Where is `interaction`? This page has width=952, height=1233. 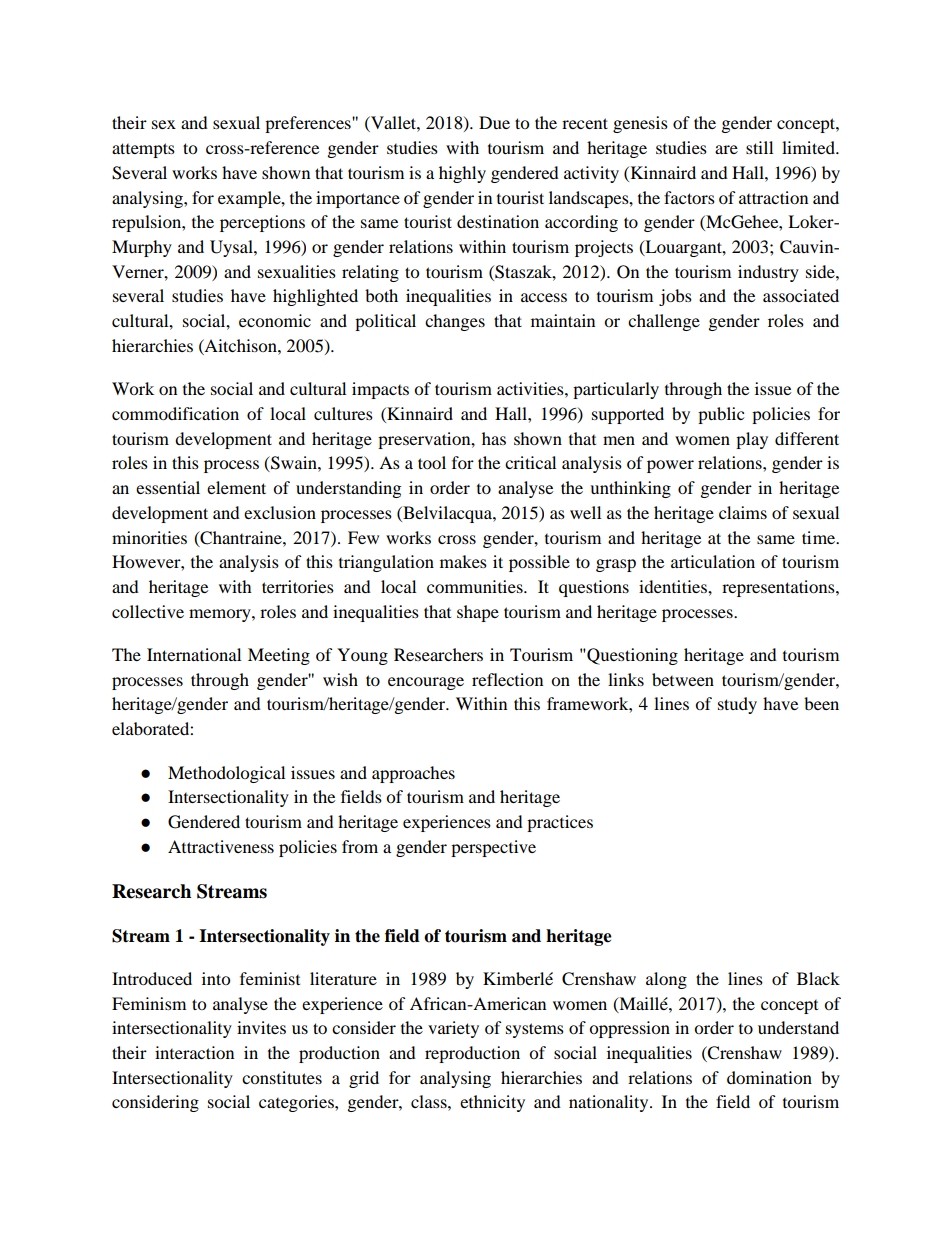
interaction is located at coordinates (194, 1052).
